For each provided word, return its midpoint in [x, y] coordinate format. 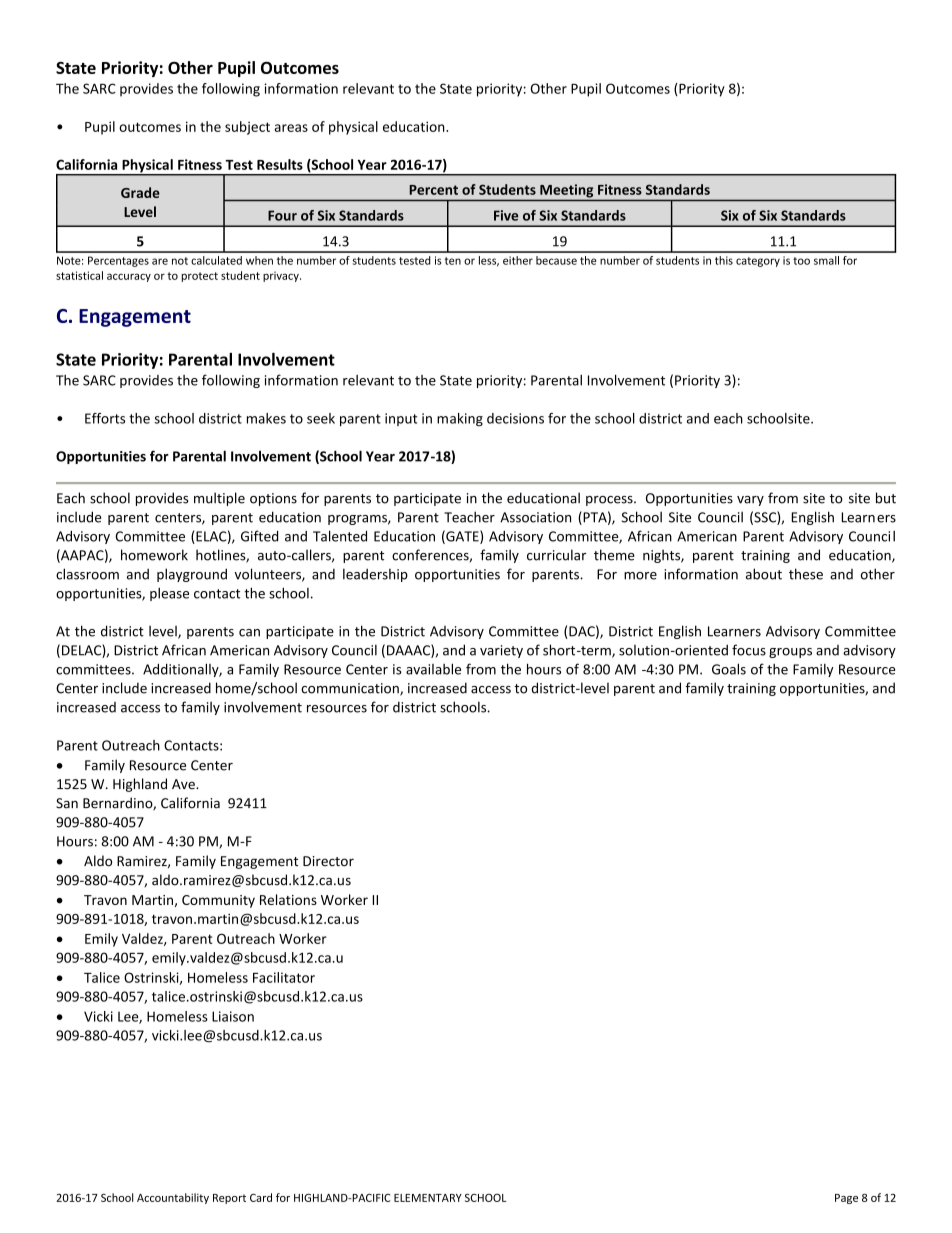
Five [506, 215]
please [169, 594]
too [801, 261]
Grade [140, 192]
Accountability [173, 1198]
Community [218, 901]
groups [790, 653]
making [460, 419]
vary [750, 501]
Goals [729, 669]
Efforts [105, 418]
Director [328, 861]
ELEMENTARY [428, 1198]
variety [501, 651]
